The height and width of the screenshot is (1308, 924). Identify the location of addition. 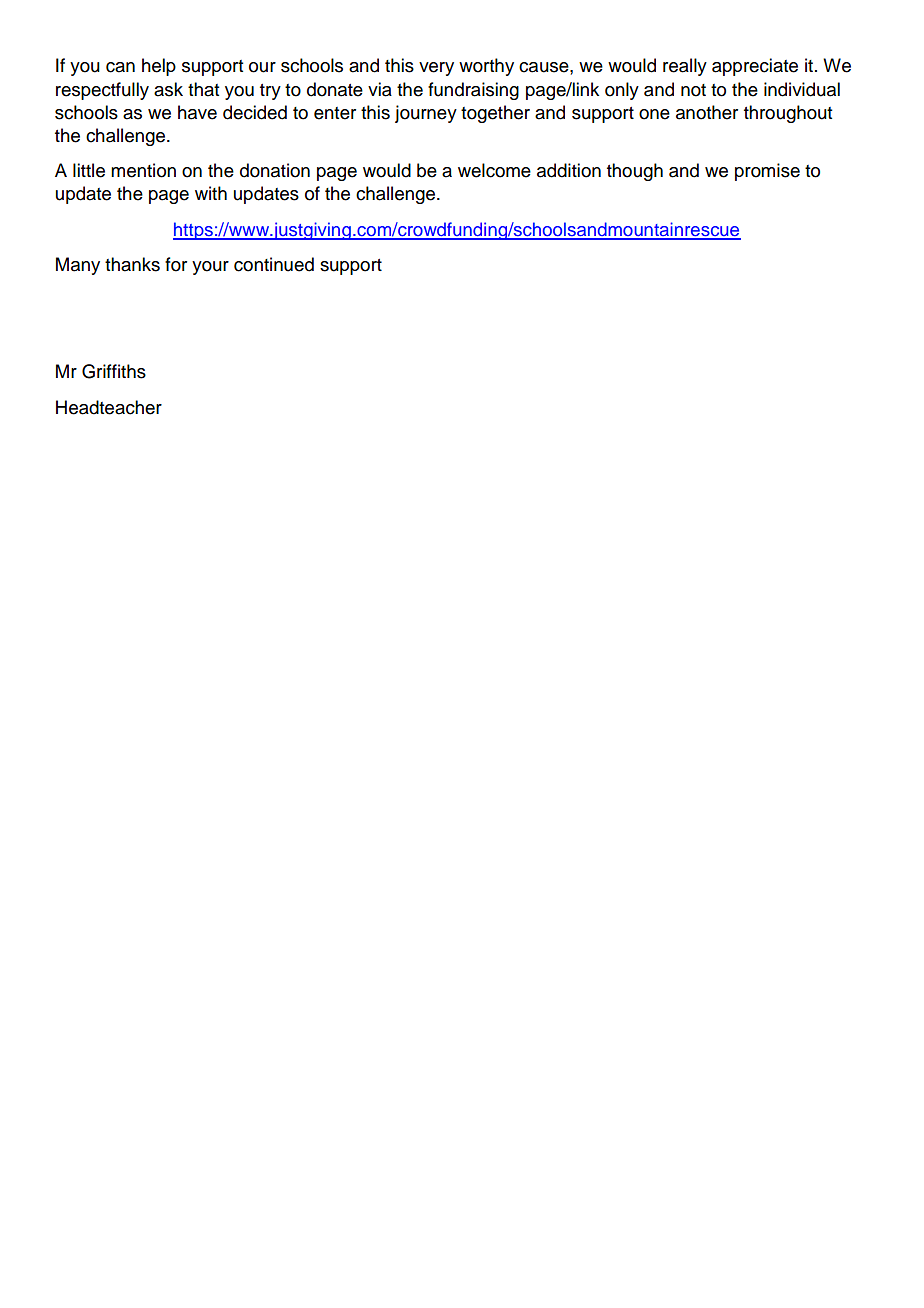
(569, 170).
